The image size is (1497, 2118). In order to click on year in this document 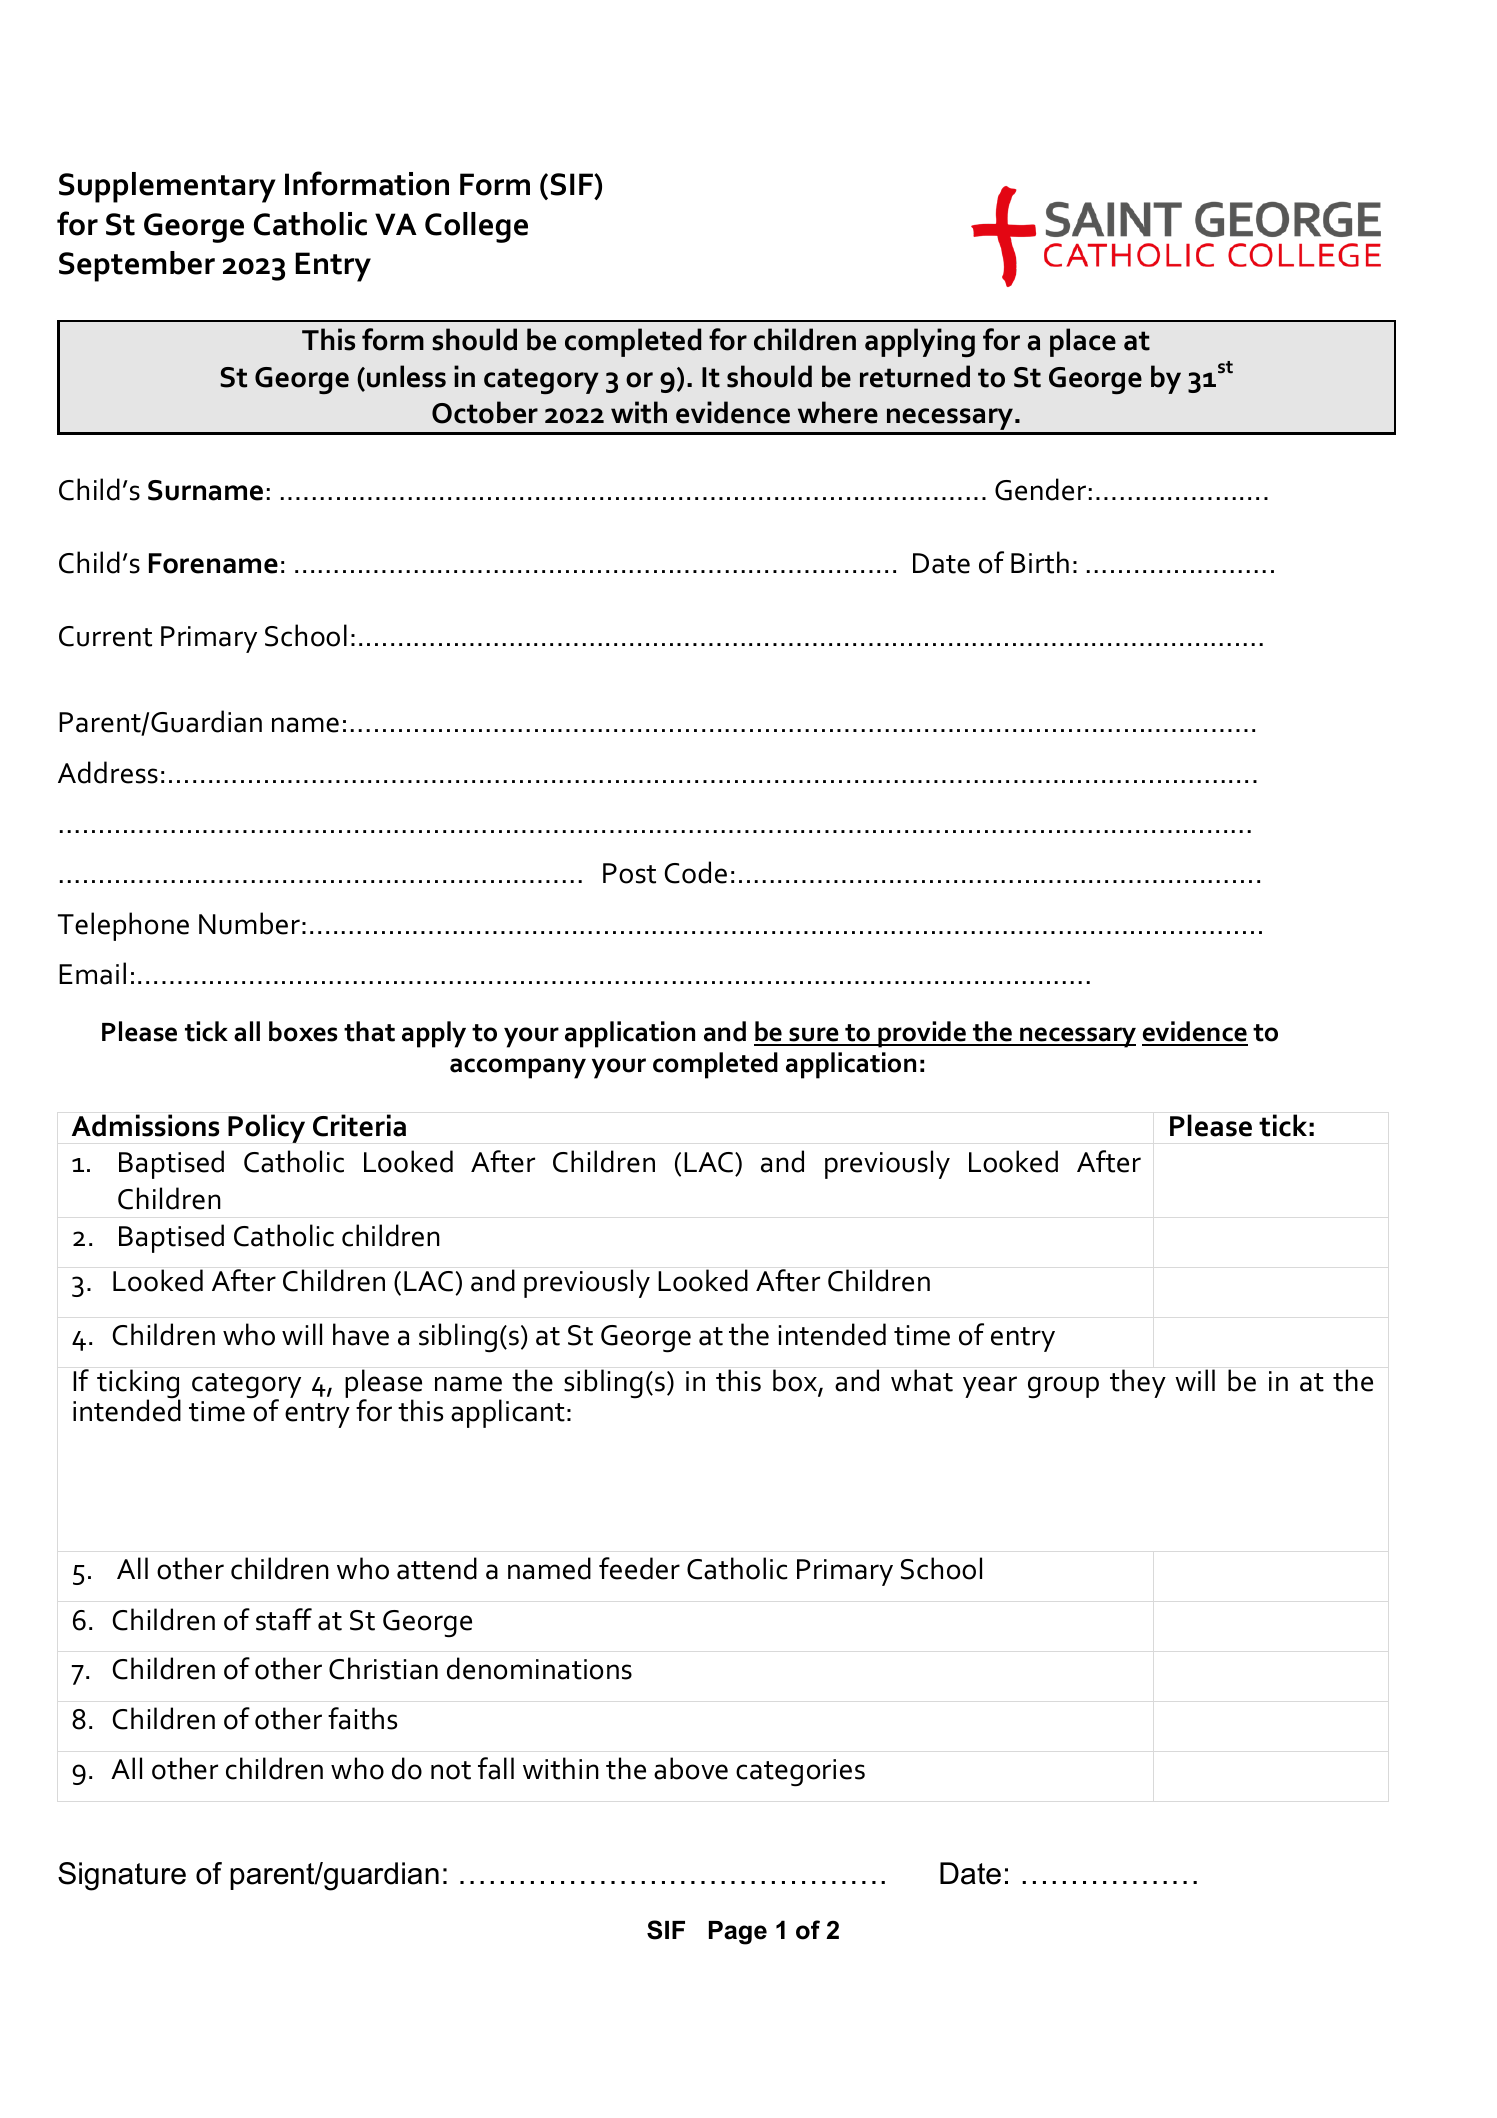, I will do `click(990, 1387)`.
